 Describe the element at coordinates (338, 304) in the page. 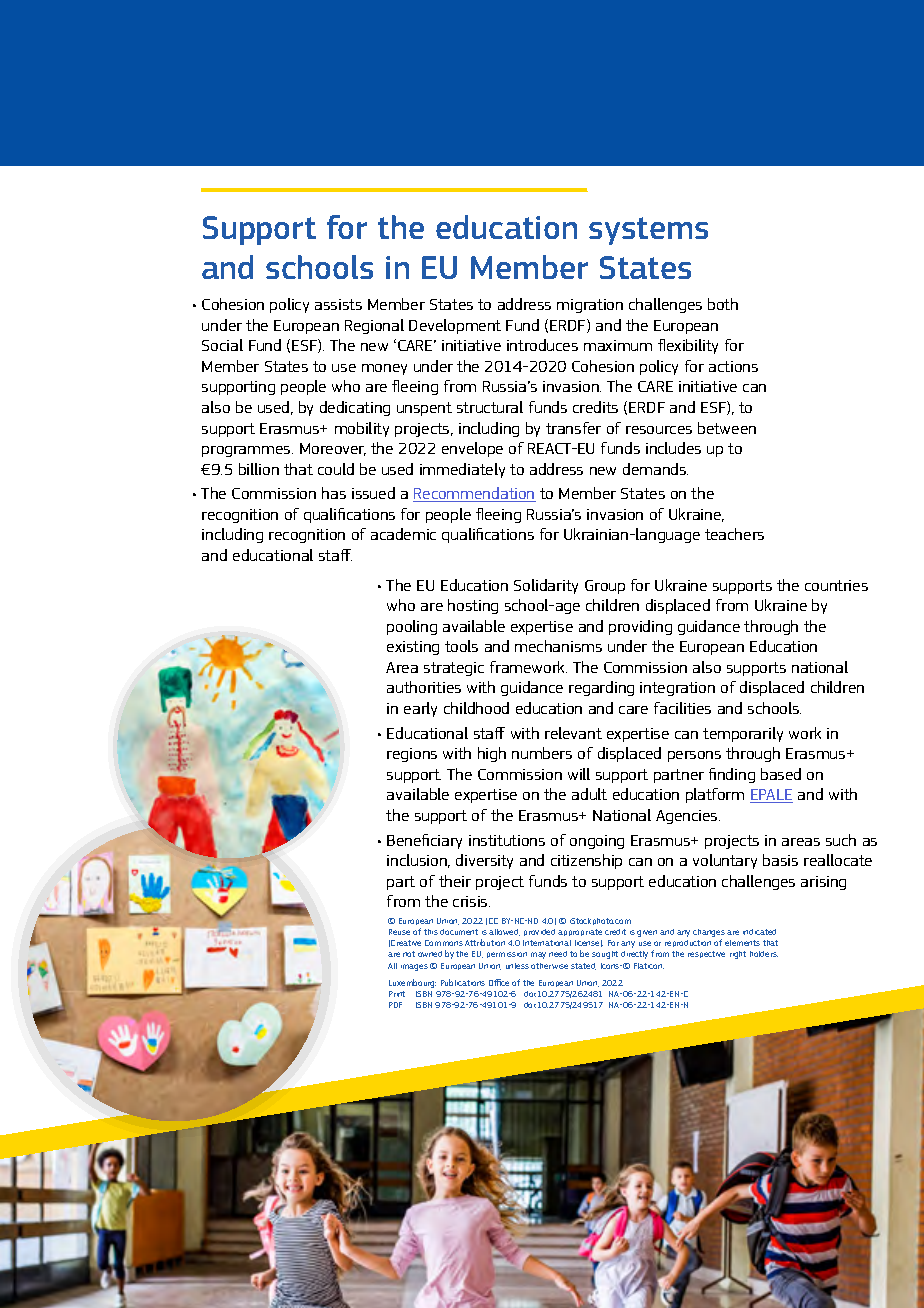

I see `assists` at that location.
